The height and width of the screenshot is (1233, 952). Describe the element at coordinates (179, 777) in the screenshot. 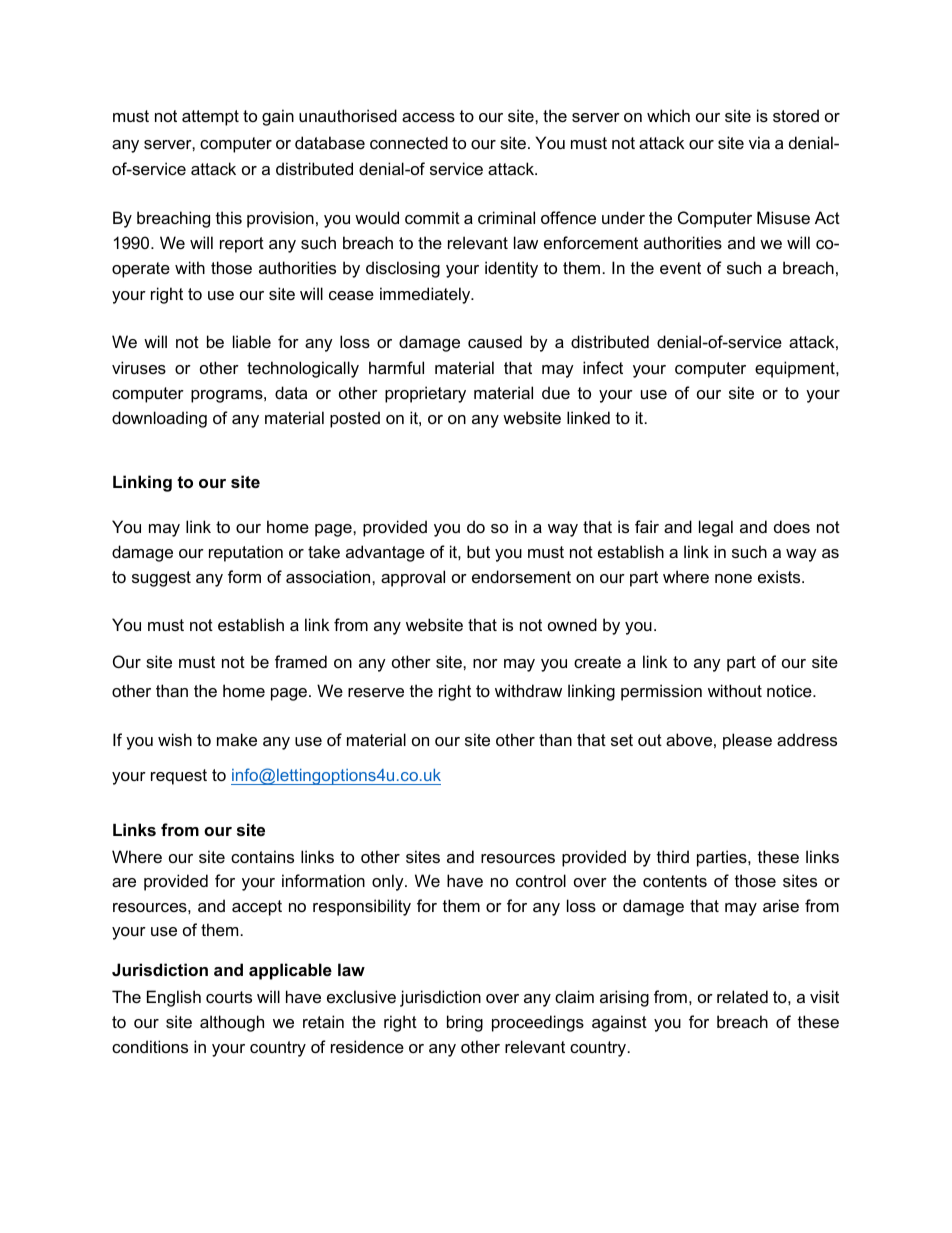

I see `request` at that location.
